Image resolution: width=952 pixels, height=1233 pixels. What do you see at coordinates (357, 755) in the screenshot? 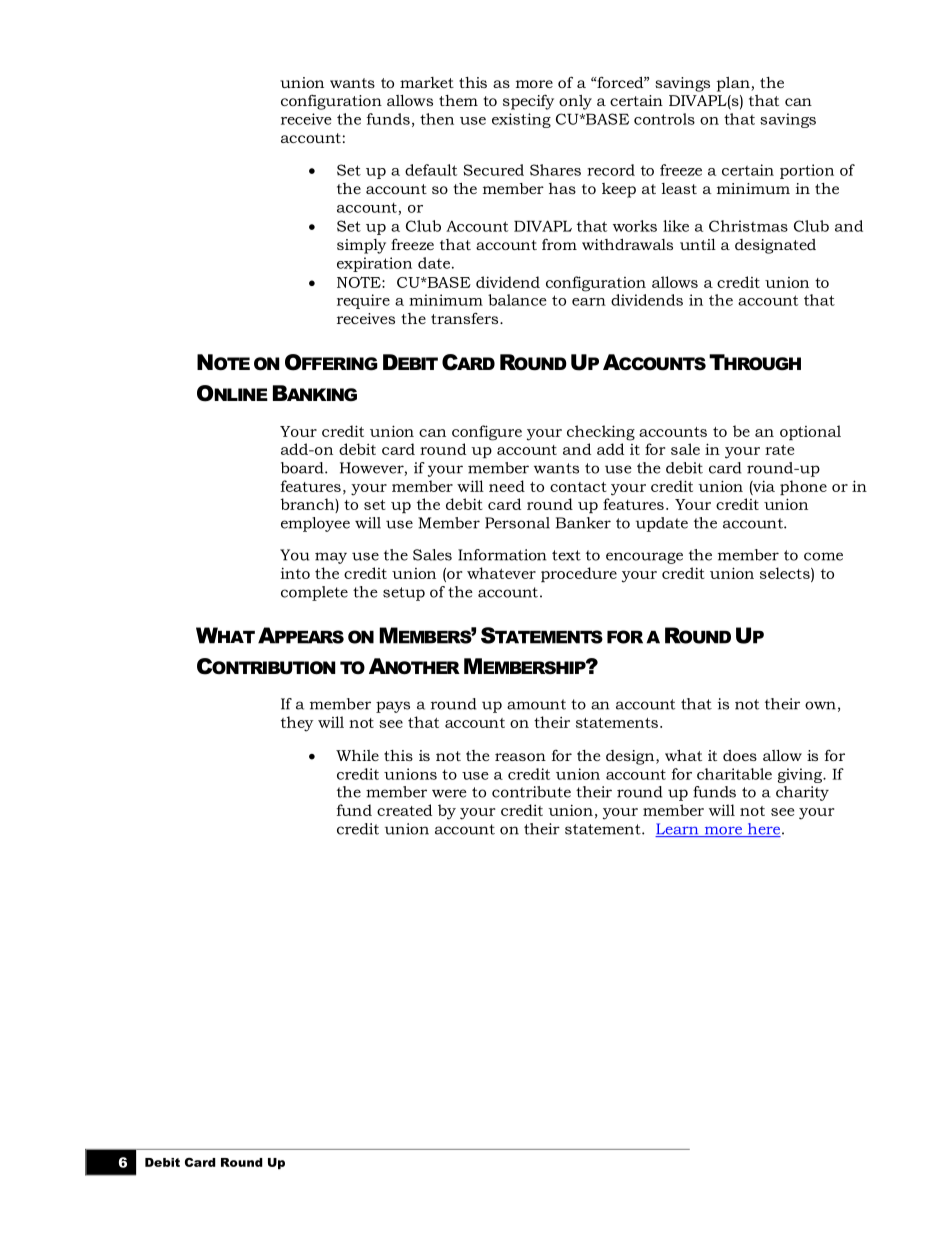
I see `While` at bounding box center [357, 755].
